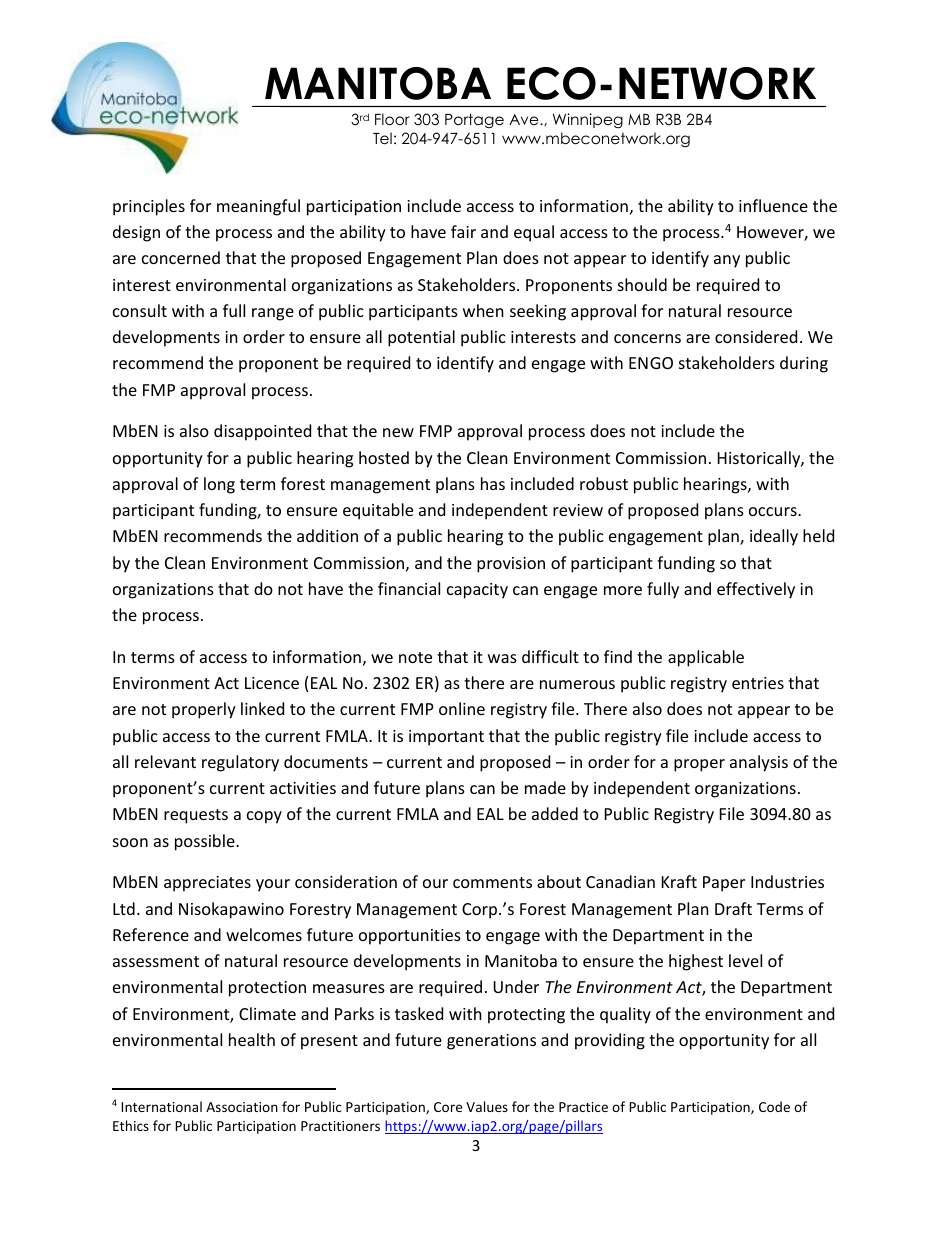 The width and height of the screenshot is (952, 1233). I want to click on Portage, so click(474, 120).
